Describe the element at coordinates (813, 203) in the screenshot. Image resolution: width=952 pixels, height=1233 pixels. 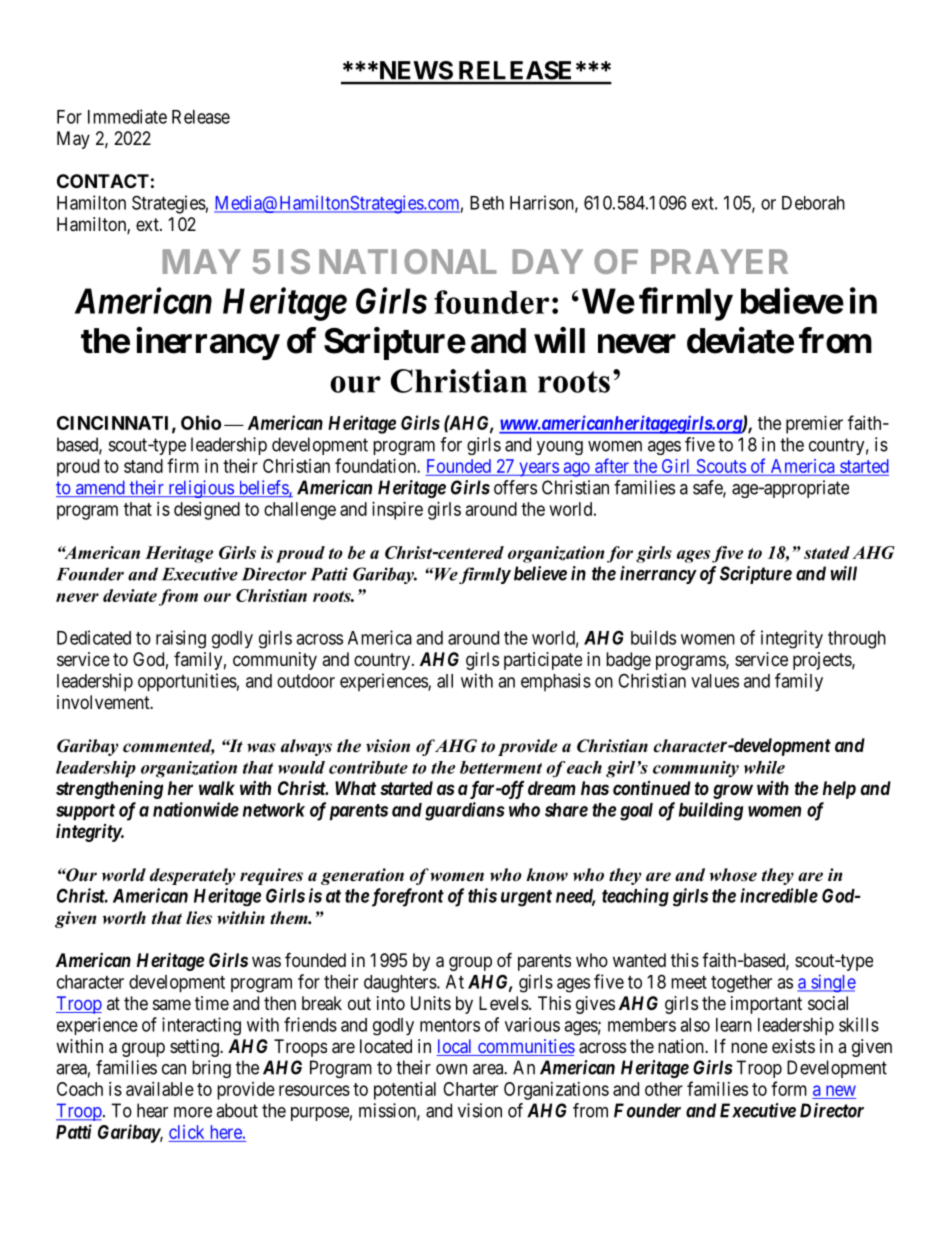
I see `Deborah` at that location.
